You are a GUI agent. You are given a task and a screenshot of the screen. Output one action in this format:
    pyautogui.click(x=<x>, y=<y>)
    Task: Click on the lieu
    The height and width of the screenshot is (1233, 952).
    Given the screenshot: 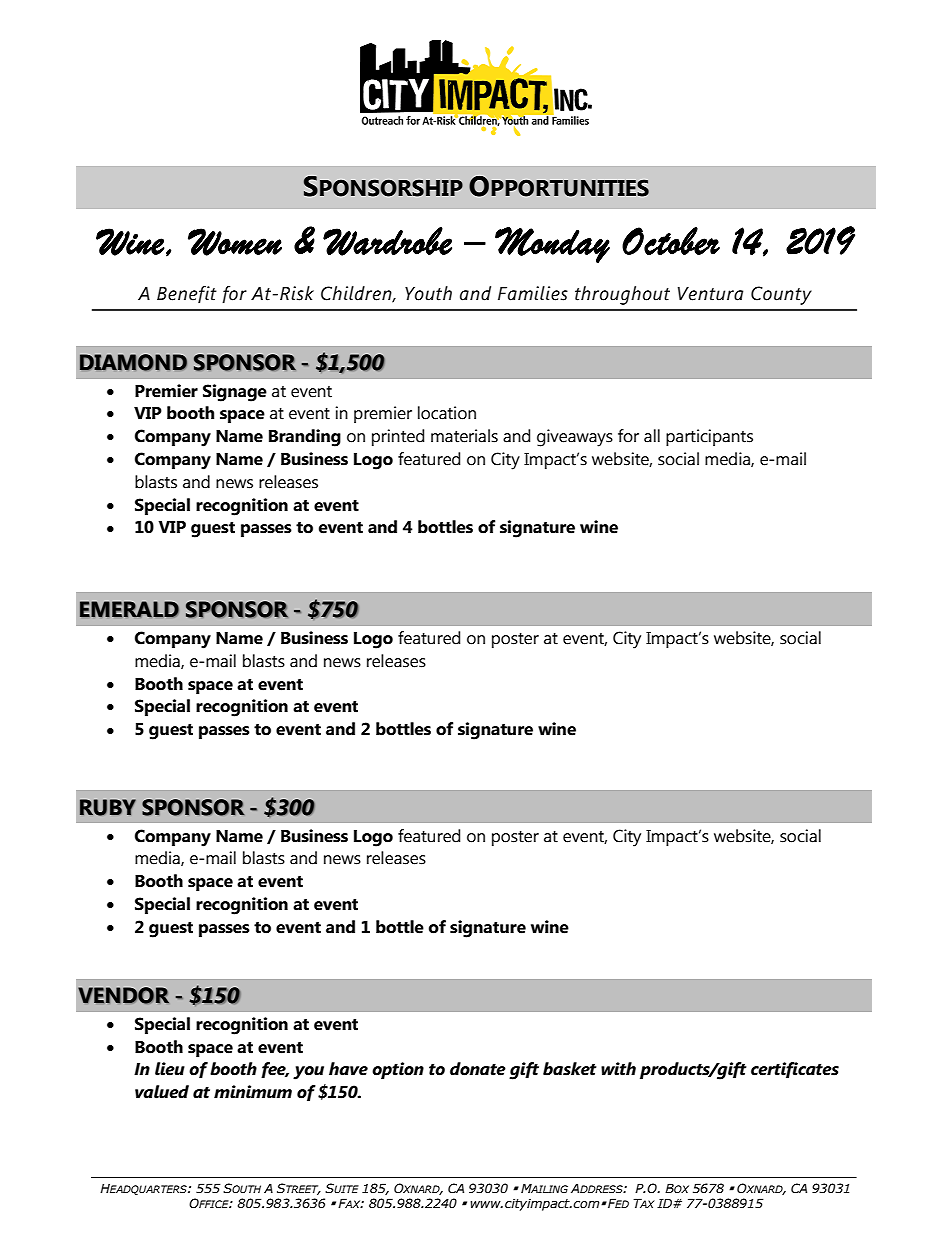 What is the action you would take?
    pyautogui.click(x=170, y=1069)
